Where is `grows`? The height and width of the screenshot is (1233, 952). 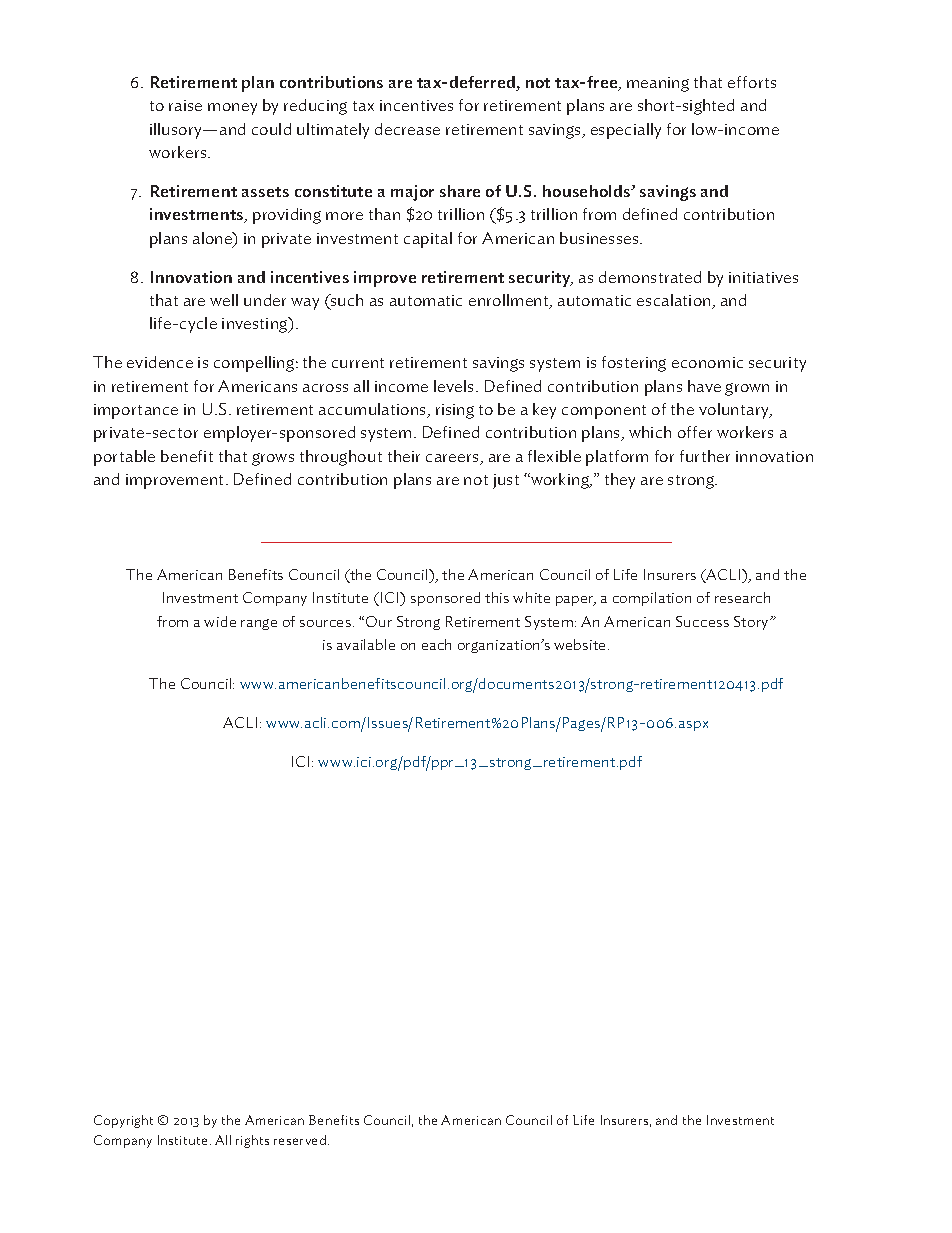
grows is located at coordinates (273, 459).
